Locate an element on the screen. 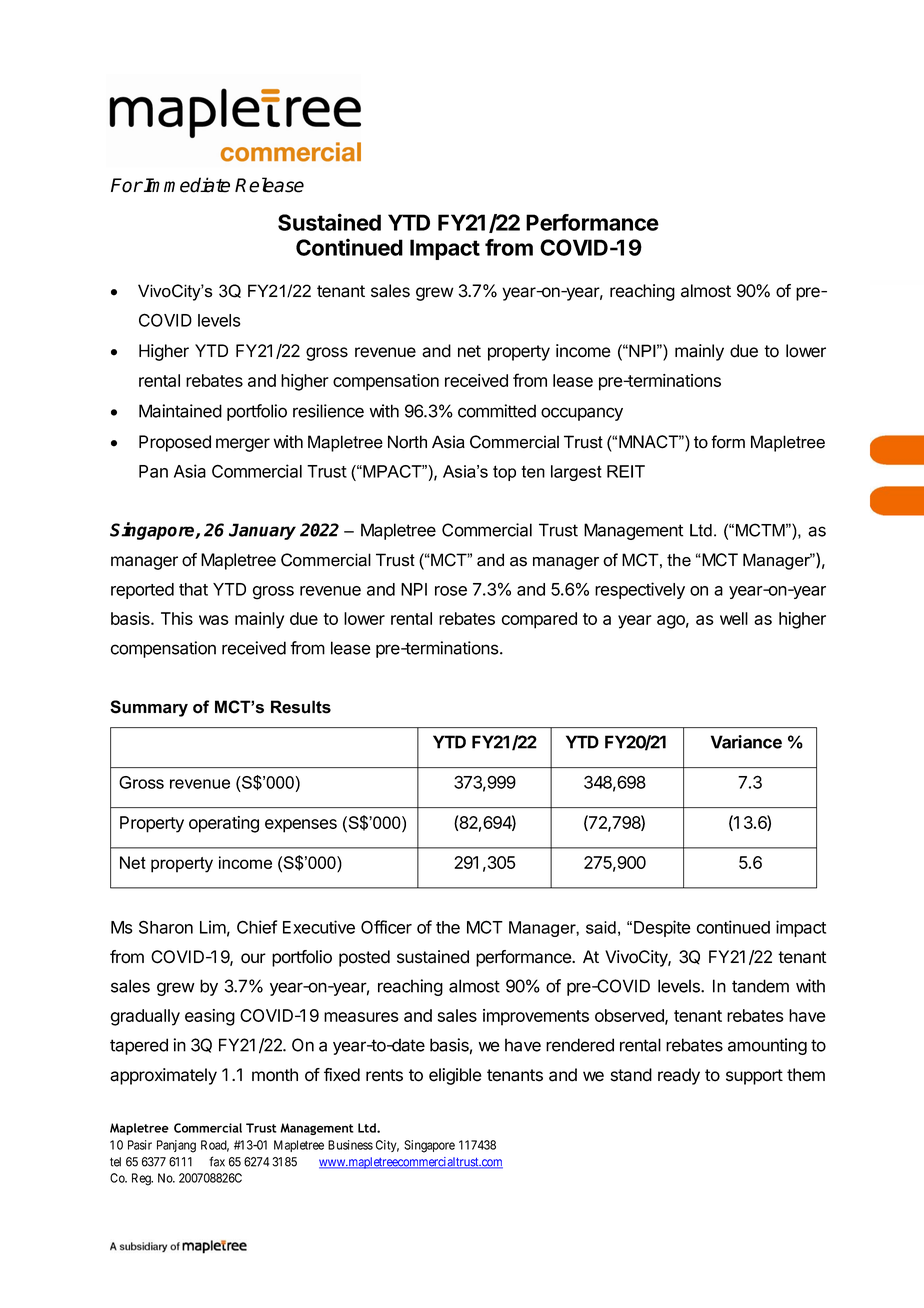 Image resolution: width=924 pixels, height=1308 pixels. eligible is located at coordinates (455, 1076).
